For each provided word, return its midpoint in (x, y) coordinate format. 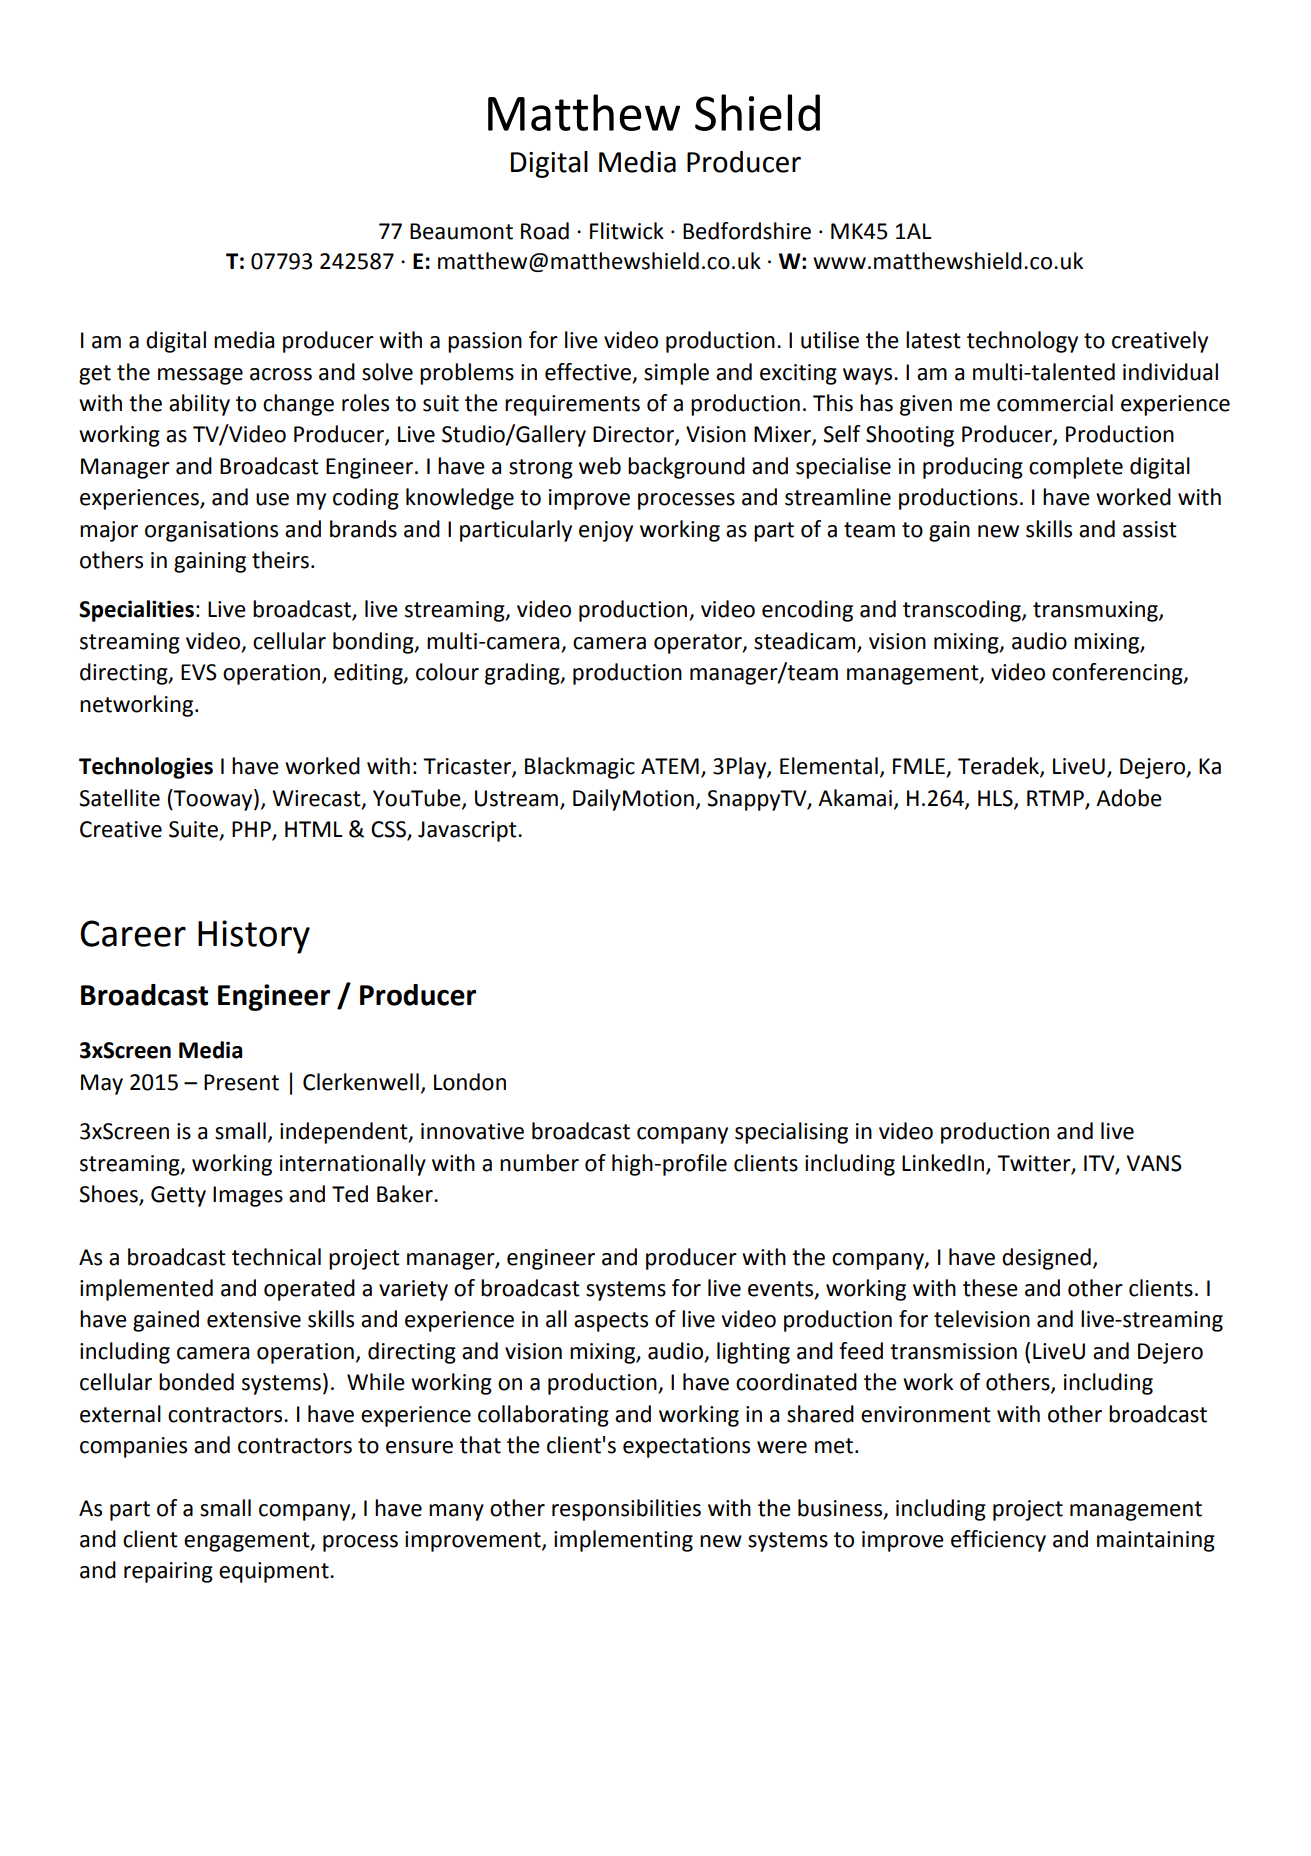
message (200, 376)
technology (1022, 342)
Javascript (468, 831)
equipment (275, 1572)
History (254, 937)
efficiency (998, 1541)
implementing (623, 1541)
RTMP (1055, 798)
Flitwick (627, 231)
